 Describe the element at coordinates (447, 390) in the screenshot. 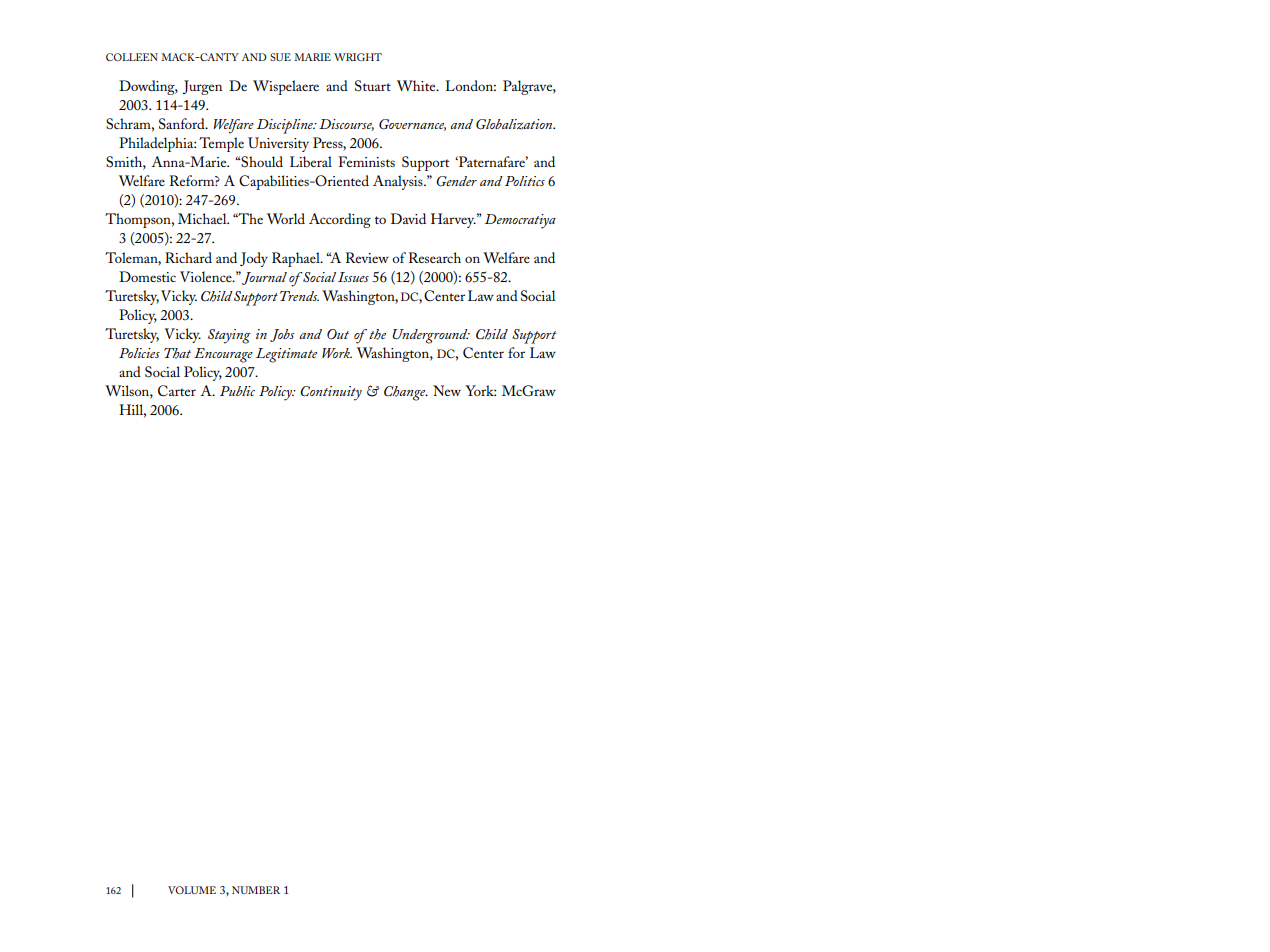

I see `New` at that location.
